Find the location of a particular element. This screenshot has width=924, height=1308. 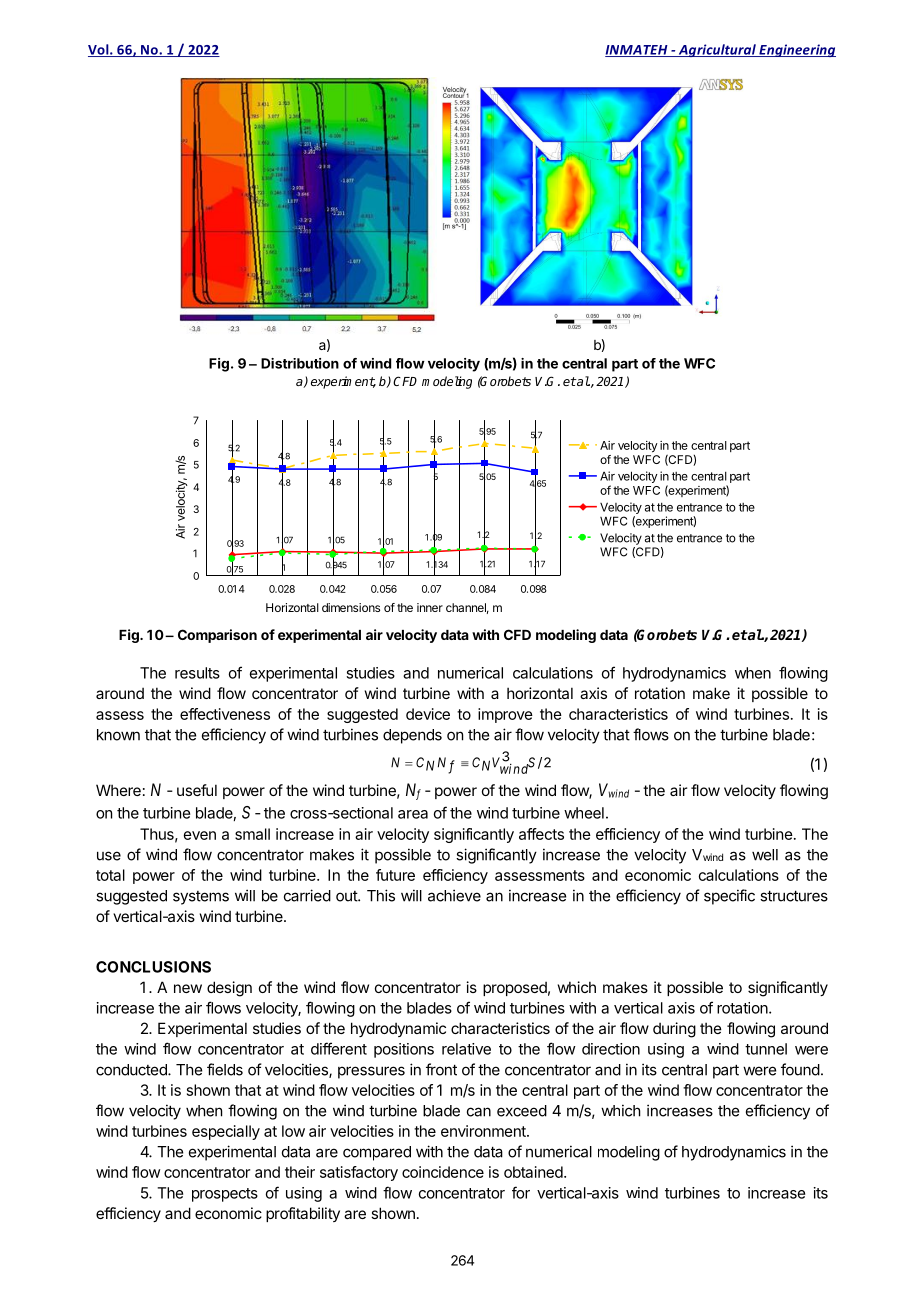

improve is located at coordinates (505, 715).
